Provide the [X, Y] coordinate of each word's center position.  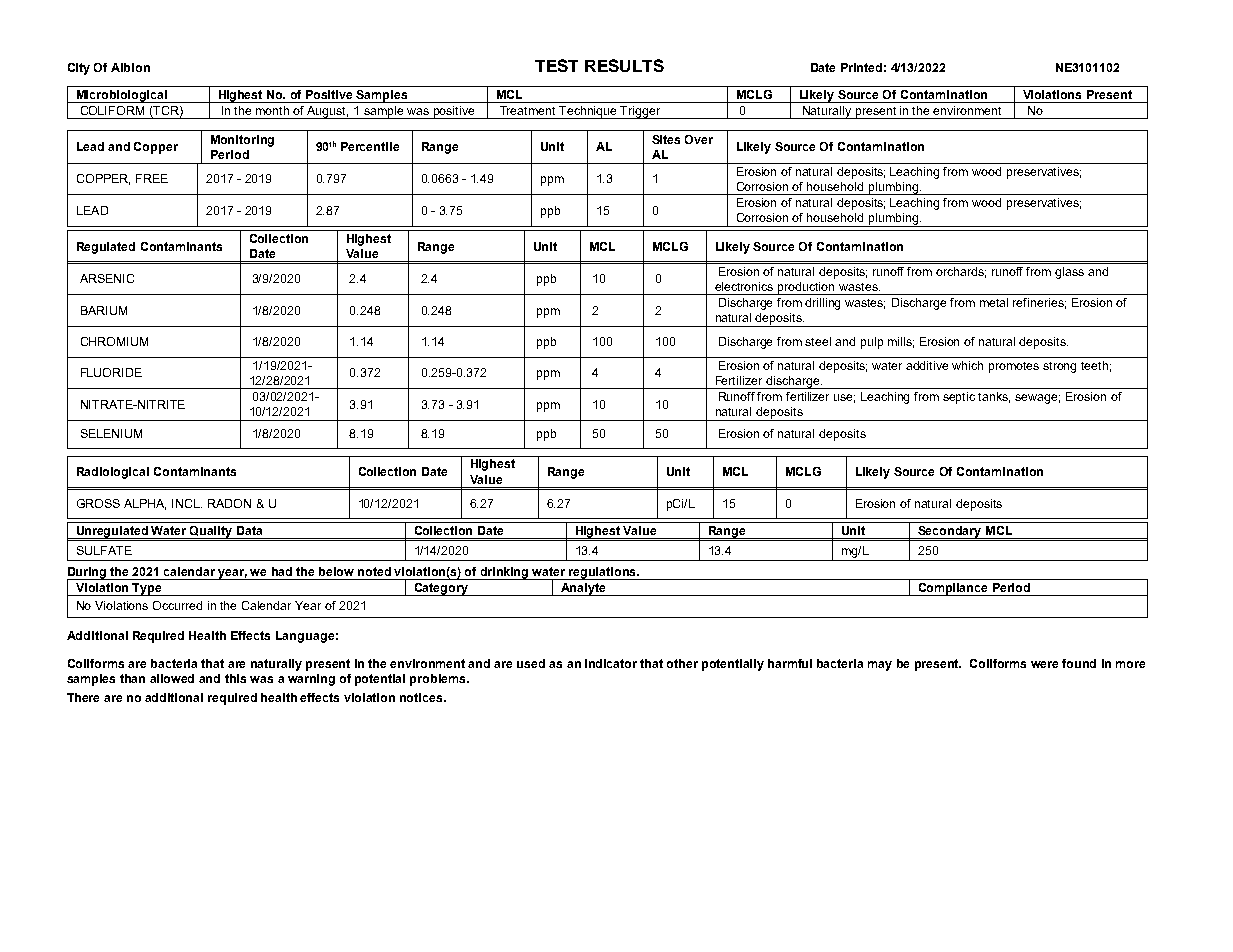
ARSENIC [107, 278]
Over [699, 139]
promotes [1014, 367]
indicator [611, 663]
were [1044, 664]
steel [818, 341]
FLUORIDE [111, 372]
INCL [187, 503]
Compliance [953, 589]
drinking [505, 573]
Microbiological [121, 96]
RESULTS [624, 65]
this [235, 678]
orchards [961, 272]
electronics [744, 286]
